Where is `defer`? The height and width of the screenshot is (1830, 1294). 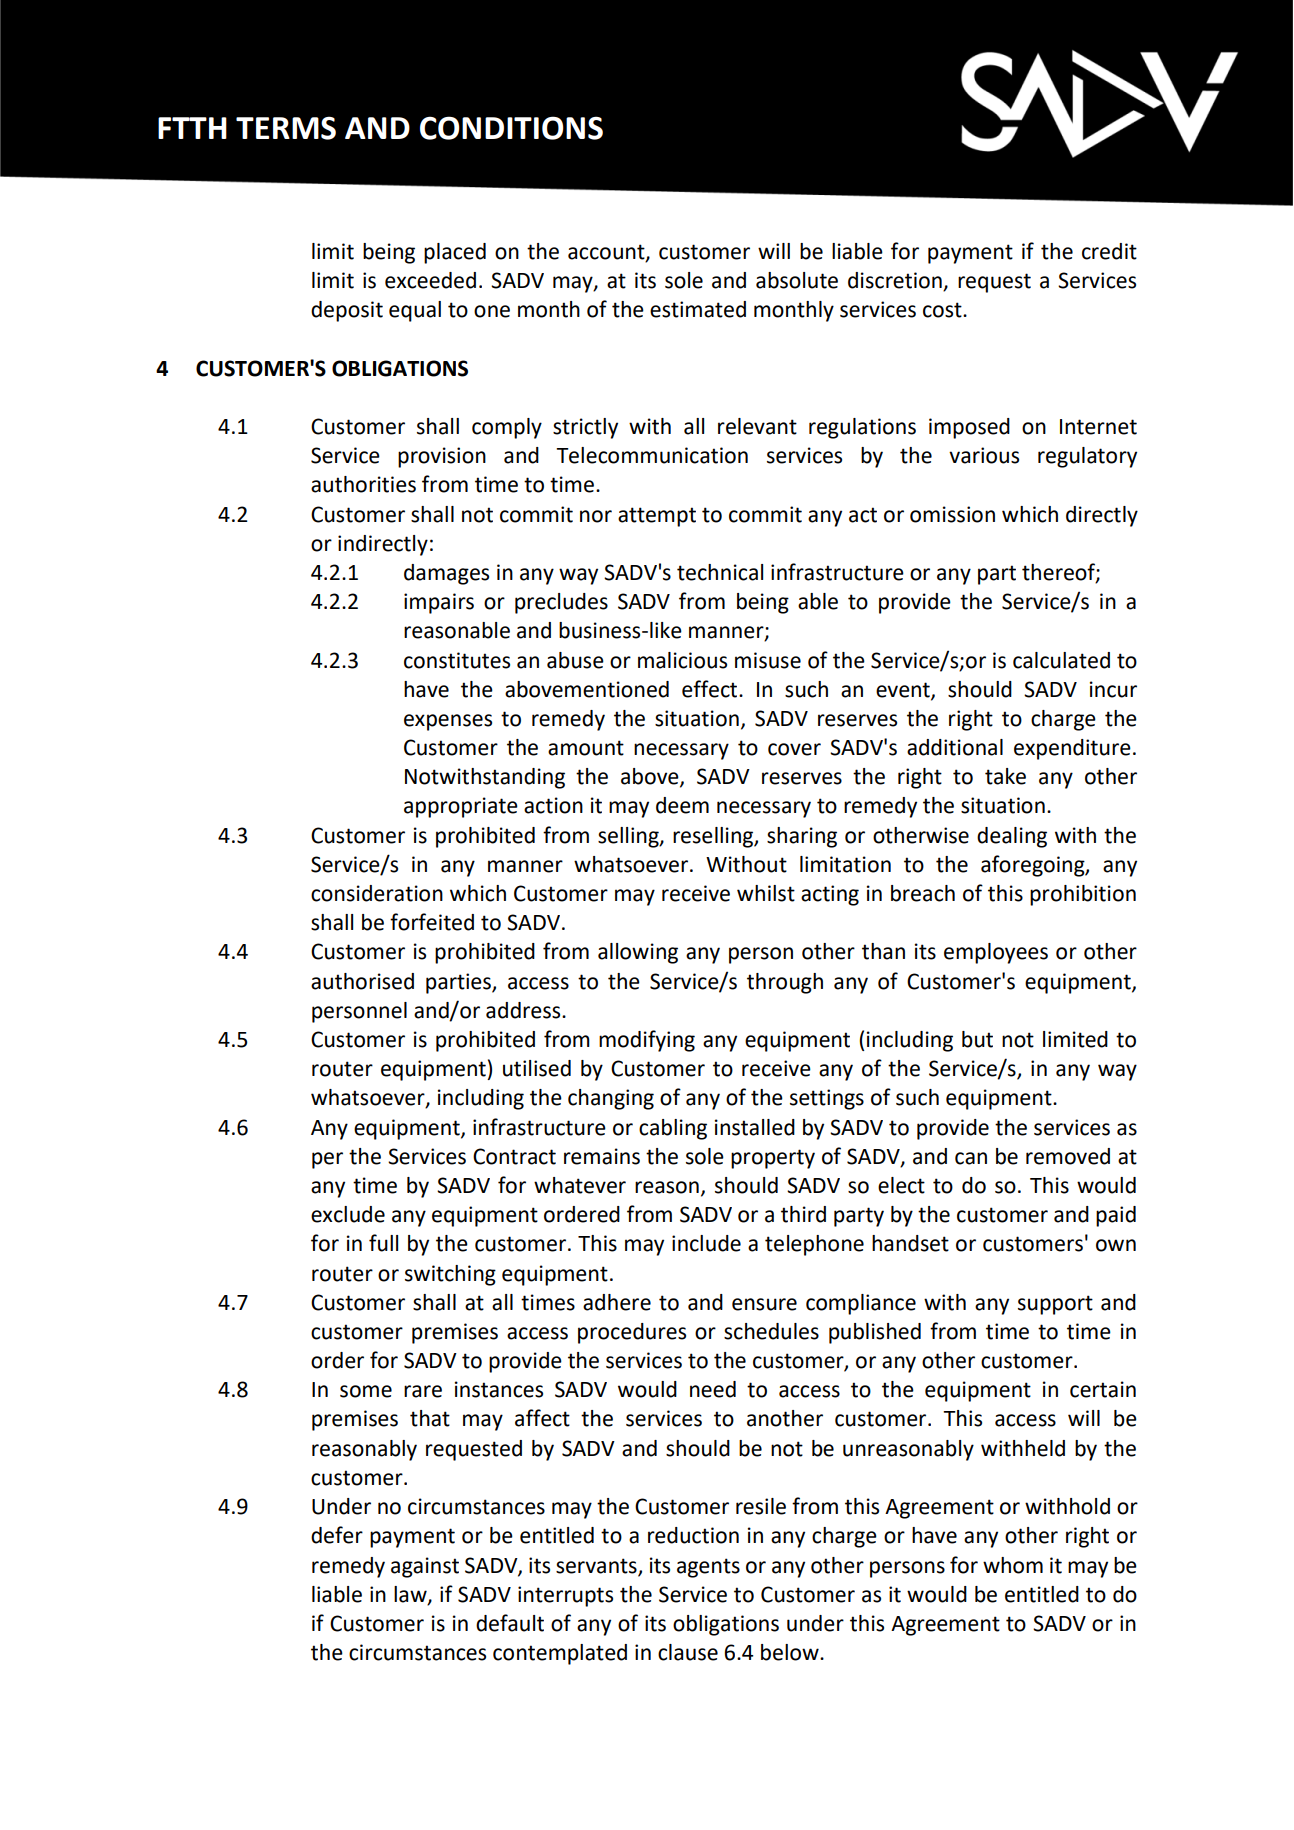 defer is located at coordinates (337, 1535).
